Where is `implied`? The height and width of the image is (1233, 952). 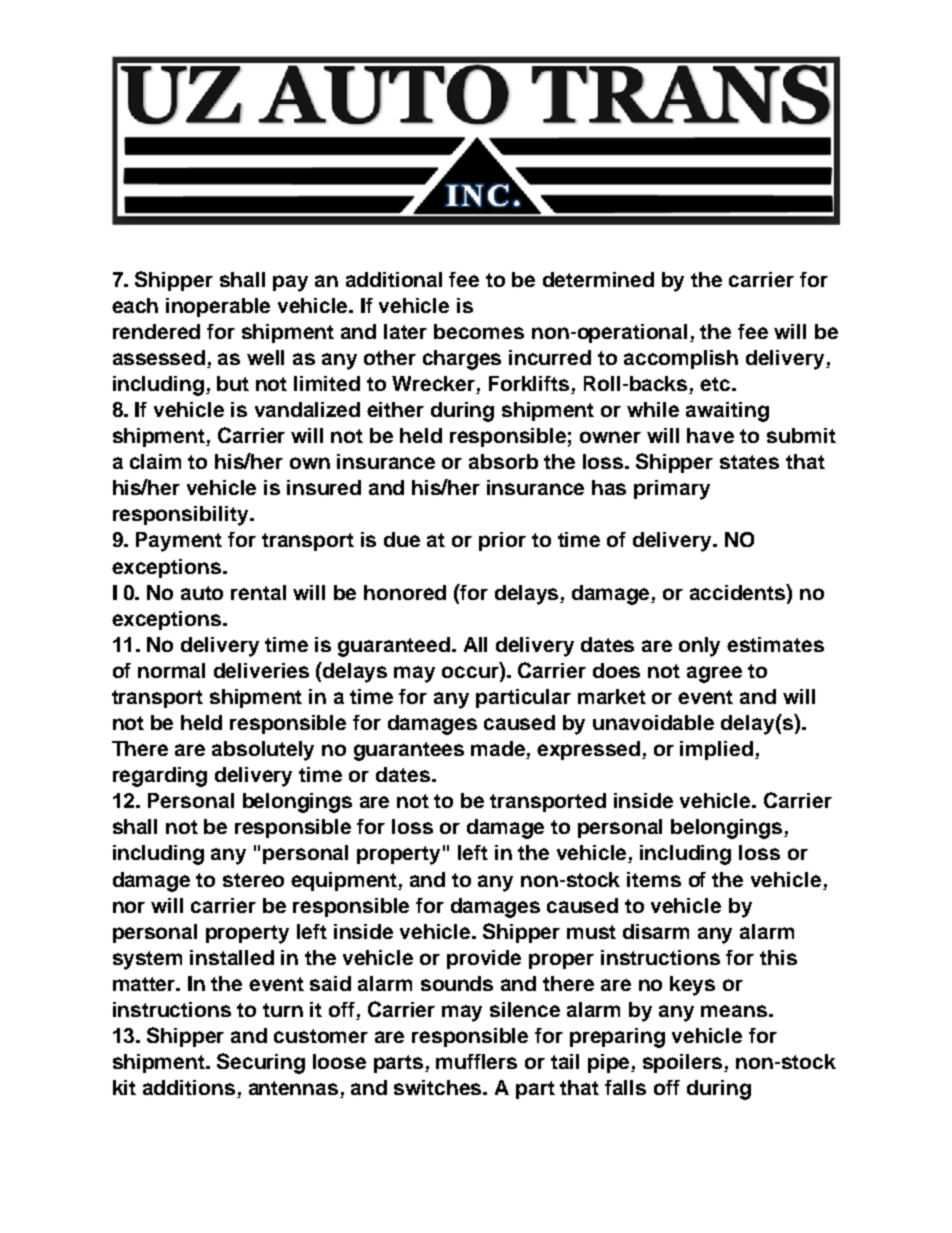 implied is located at coordinates (716, 750).
